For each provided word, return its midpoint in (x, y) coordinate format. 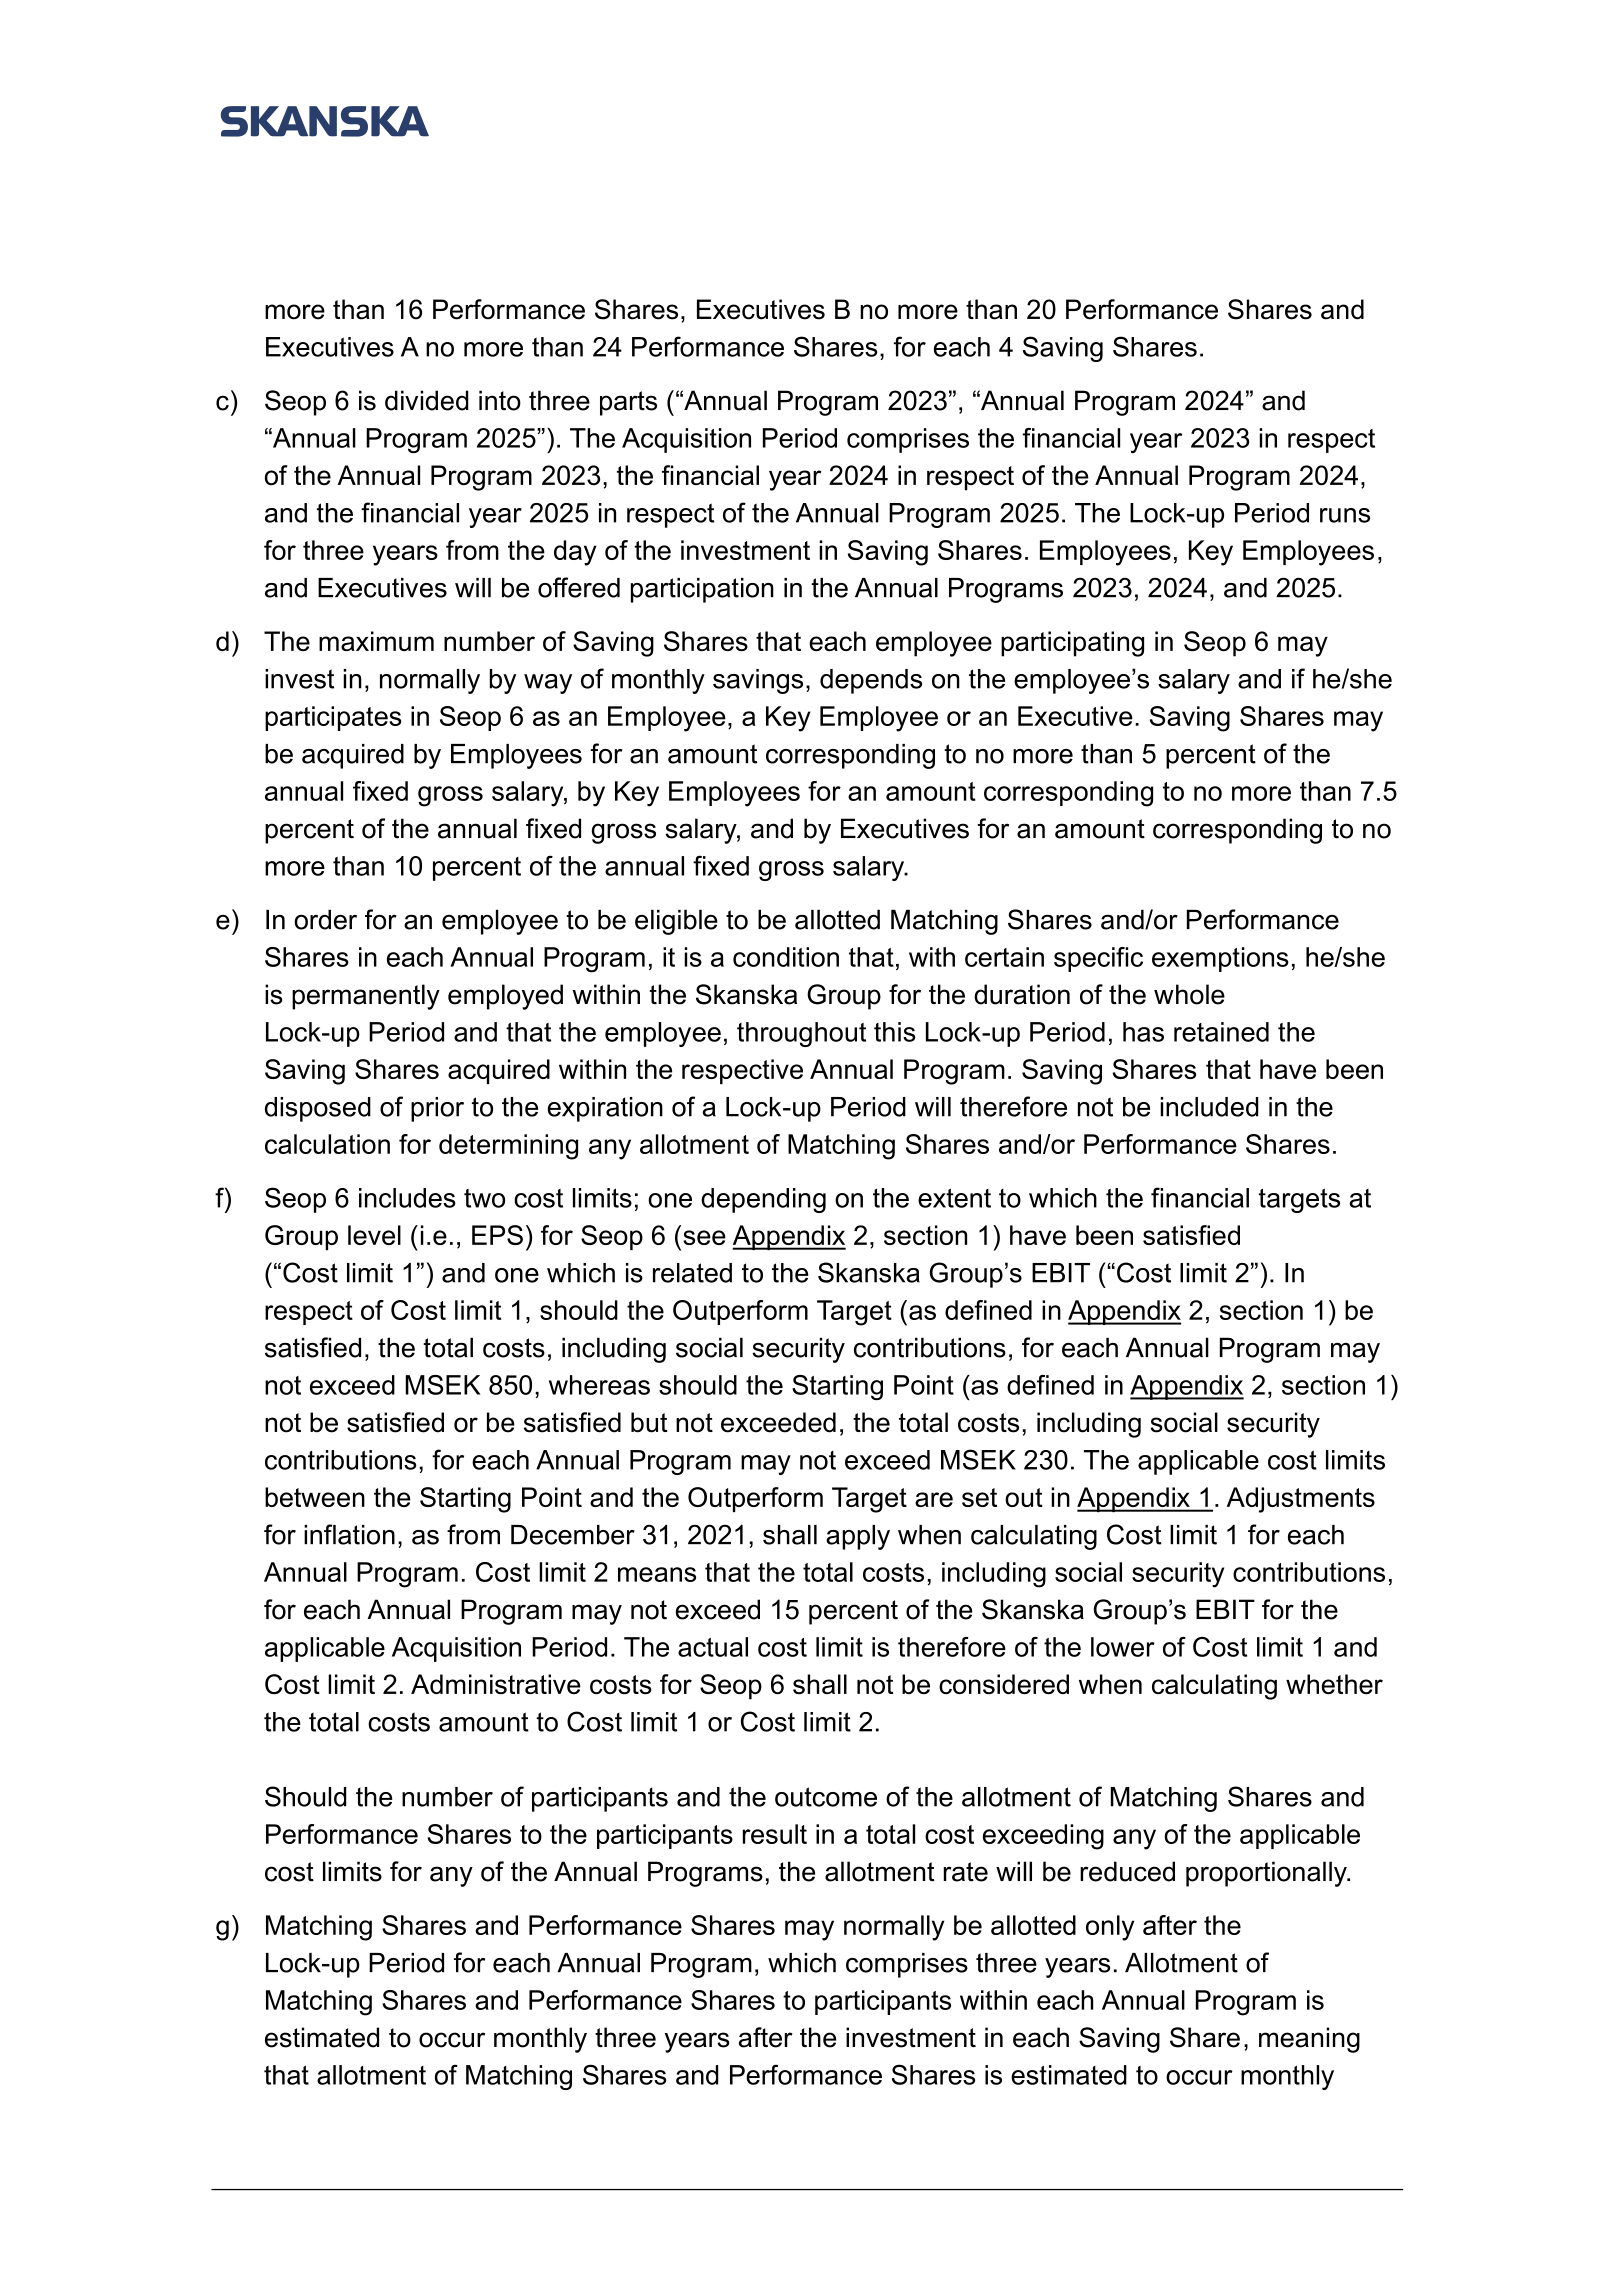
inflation (349, 1534)
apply (858, 1537)
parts (628, 403)
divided (427, 400)
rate (966, 1872)
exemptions (1220, 959)
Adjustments (1301, 1500)
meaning (1309, 2040)
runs (1345, 515)
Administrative (496, 1684)
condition (786, 957)
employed (505, 997)
